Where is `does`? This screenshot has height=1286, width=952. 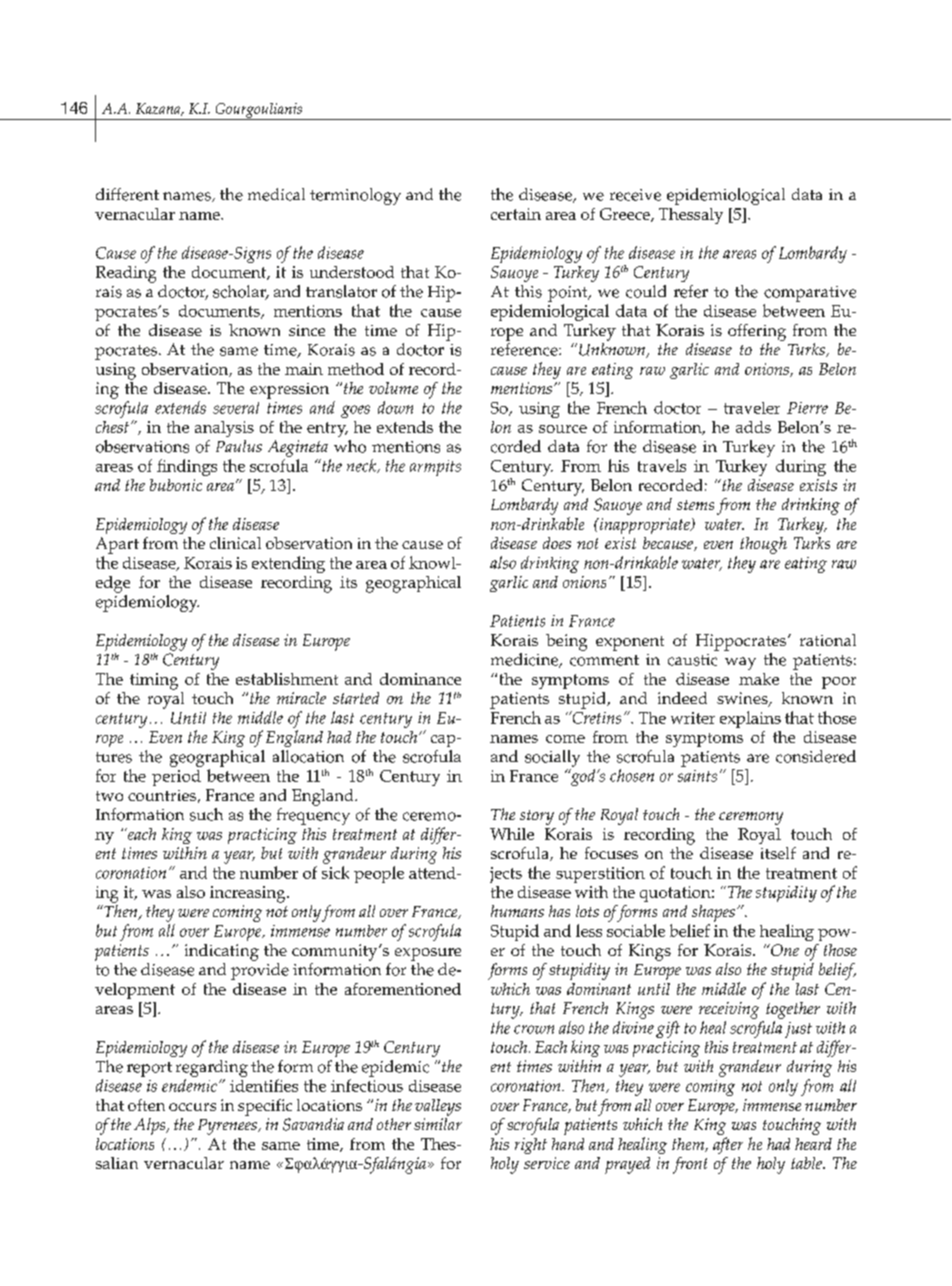
does is located at coordinates (557, 543).
